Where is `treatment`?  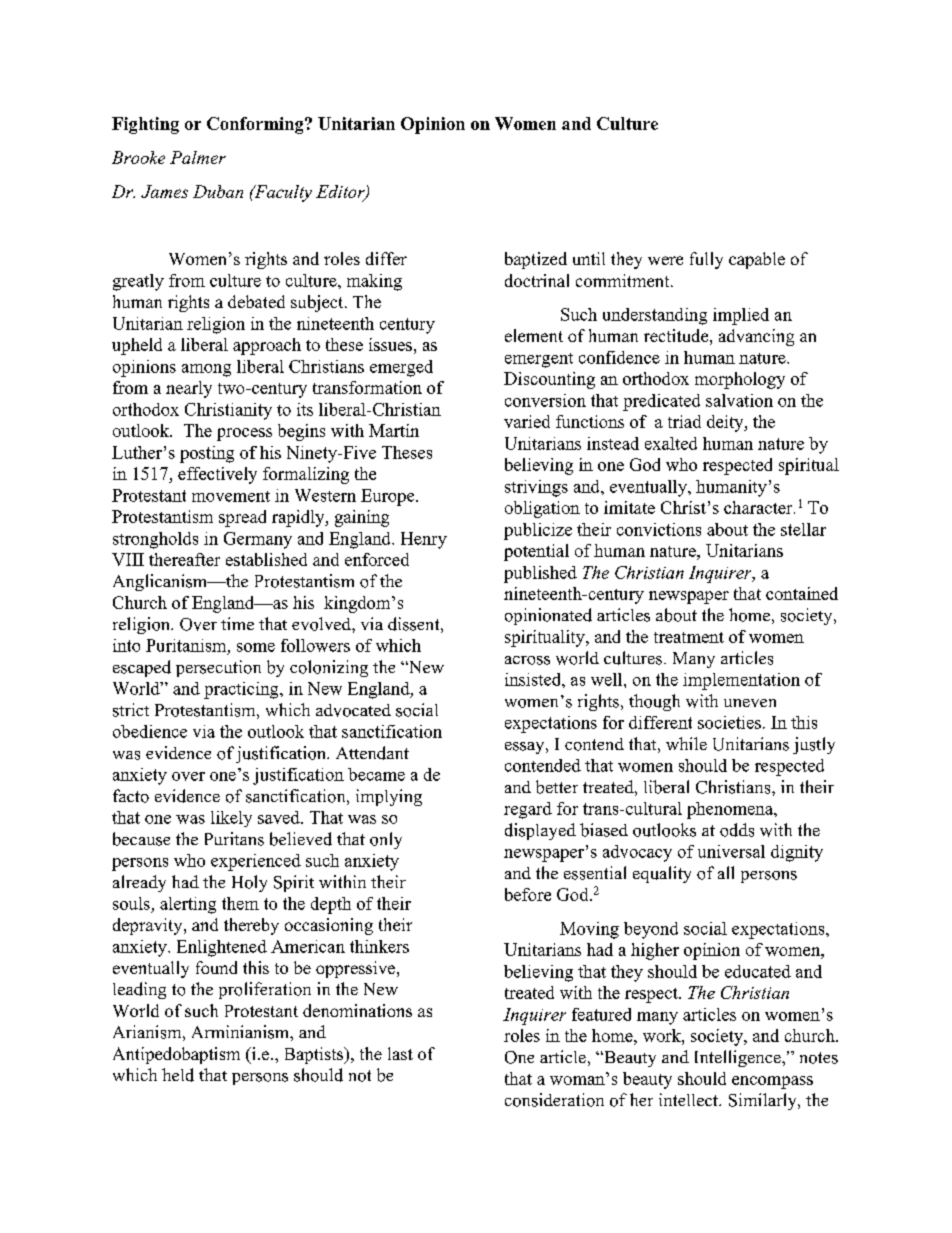
treatment is located at coordinates (689, 637).
